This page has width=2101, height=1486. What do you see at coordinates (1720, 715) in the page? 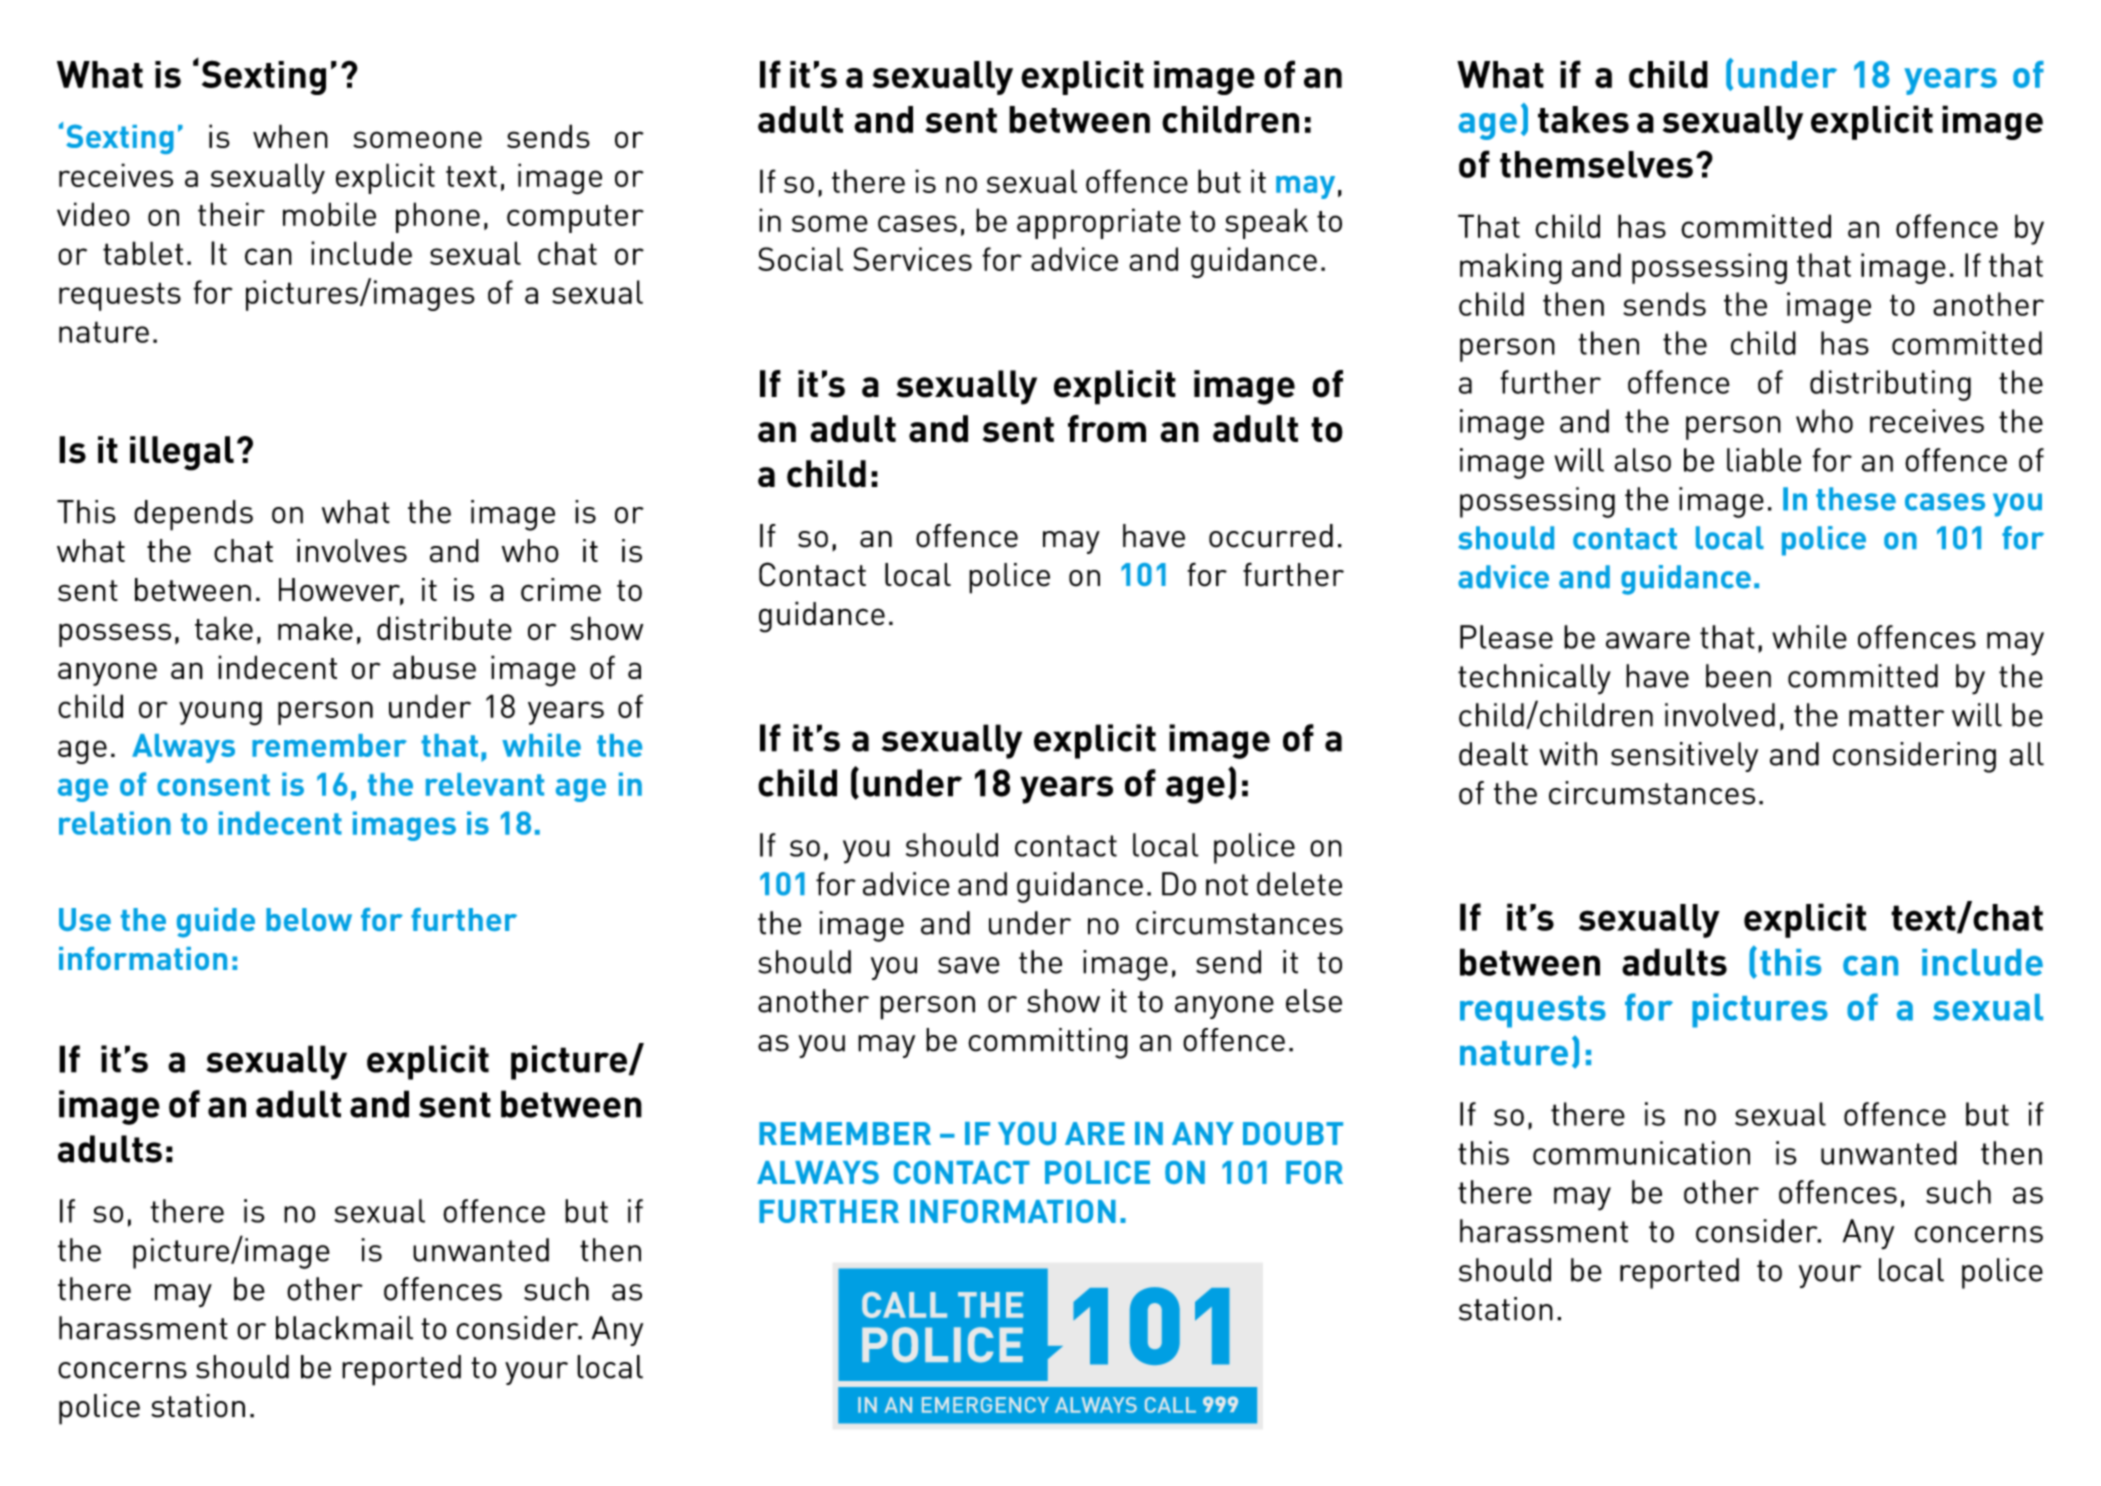
I see `involved` at bounding box center [1720, 715].
